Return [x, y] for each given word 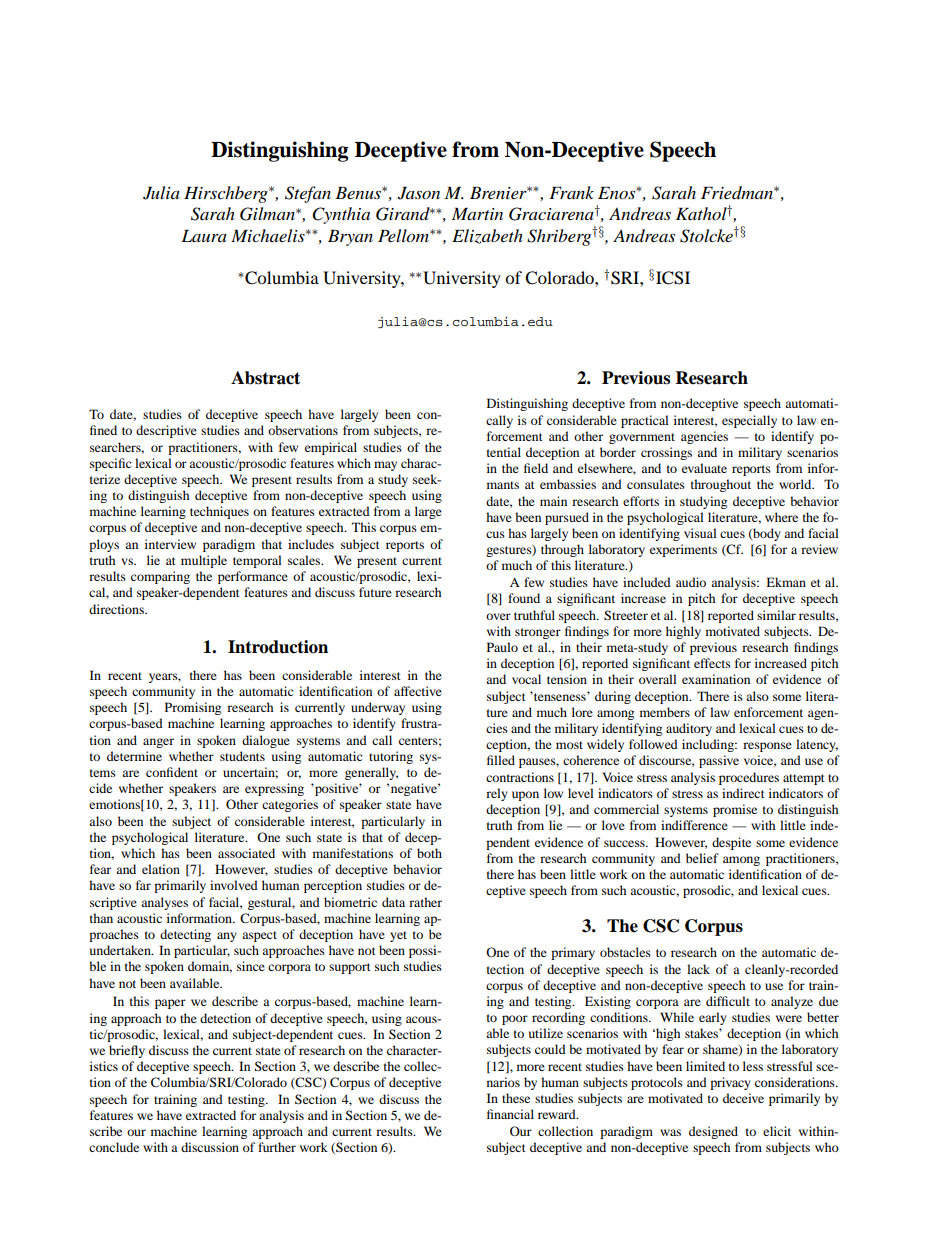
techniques [219, 512]
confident [172, 772]
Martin [477, 214]
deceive [743, 1098]
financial [510, 1114]
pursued [567, 518]
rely [497, 794]
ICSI [673, 278]
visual [700, 533]
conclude [114, 1147]
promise [735, 810]
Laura [204, 236]
